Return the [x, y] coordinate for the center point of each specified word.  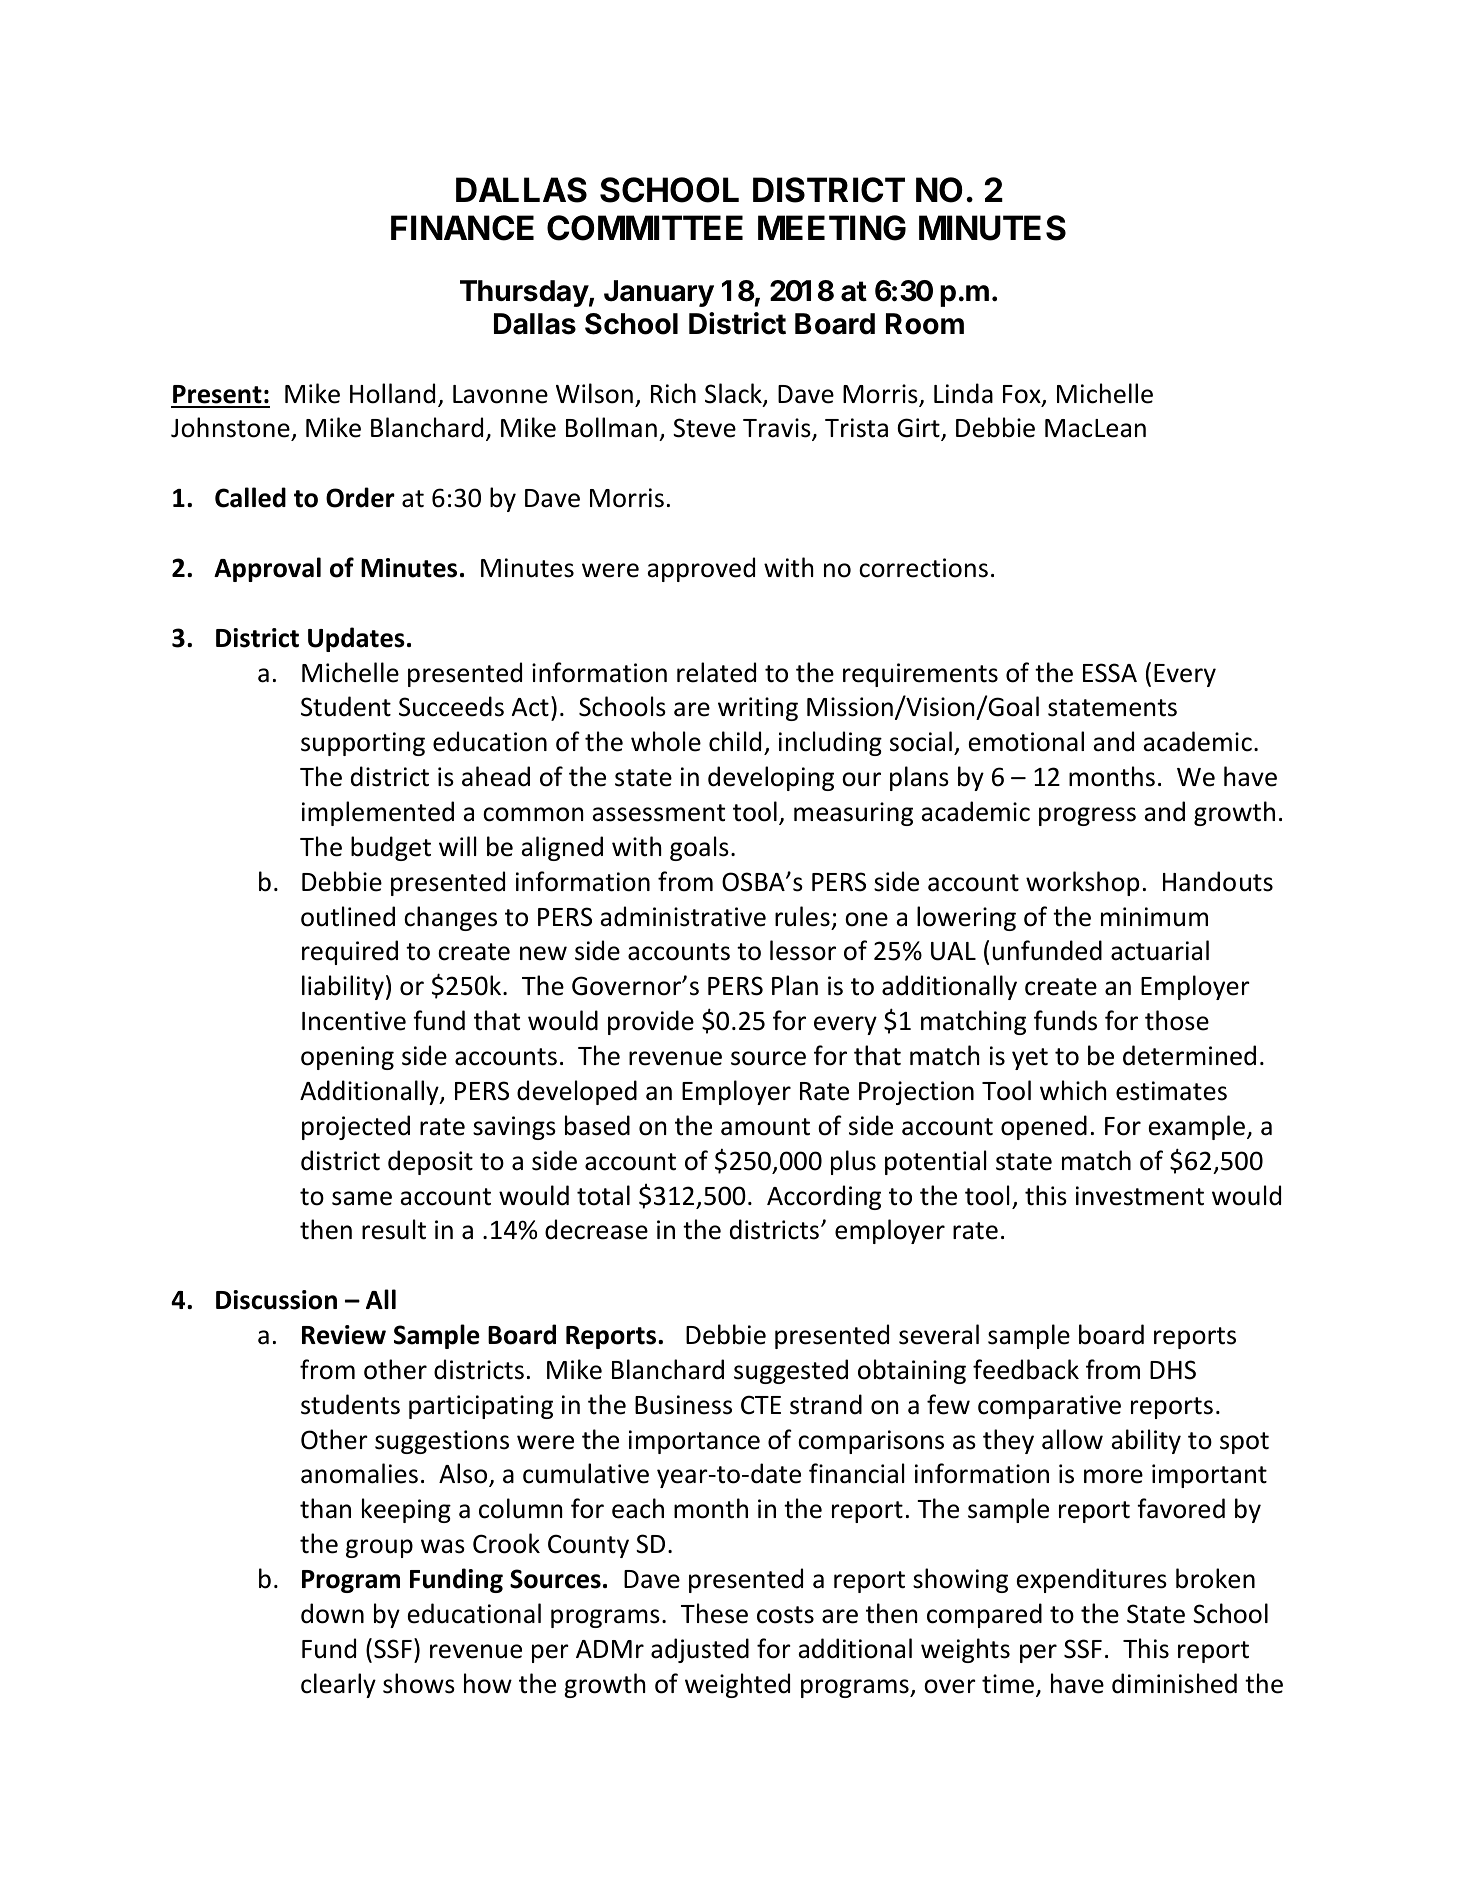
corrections [923, 568]
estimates [1171, 1091]
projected [356, 1127]
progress [1087, 816]
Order [360, 497]
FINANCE [462, 228]
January [659, 293]
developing [771, 778]
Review [344, 1335]
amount [765, 1127]
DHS [1173, 1370]
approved [701, 569]
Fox [1023, 395]
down [332, 1613]
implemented [378, 813]
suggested [791, 1371]
